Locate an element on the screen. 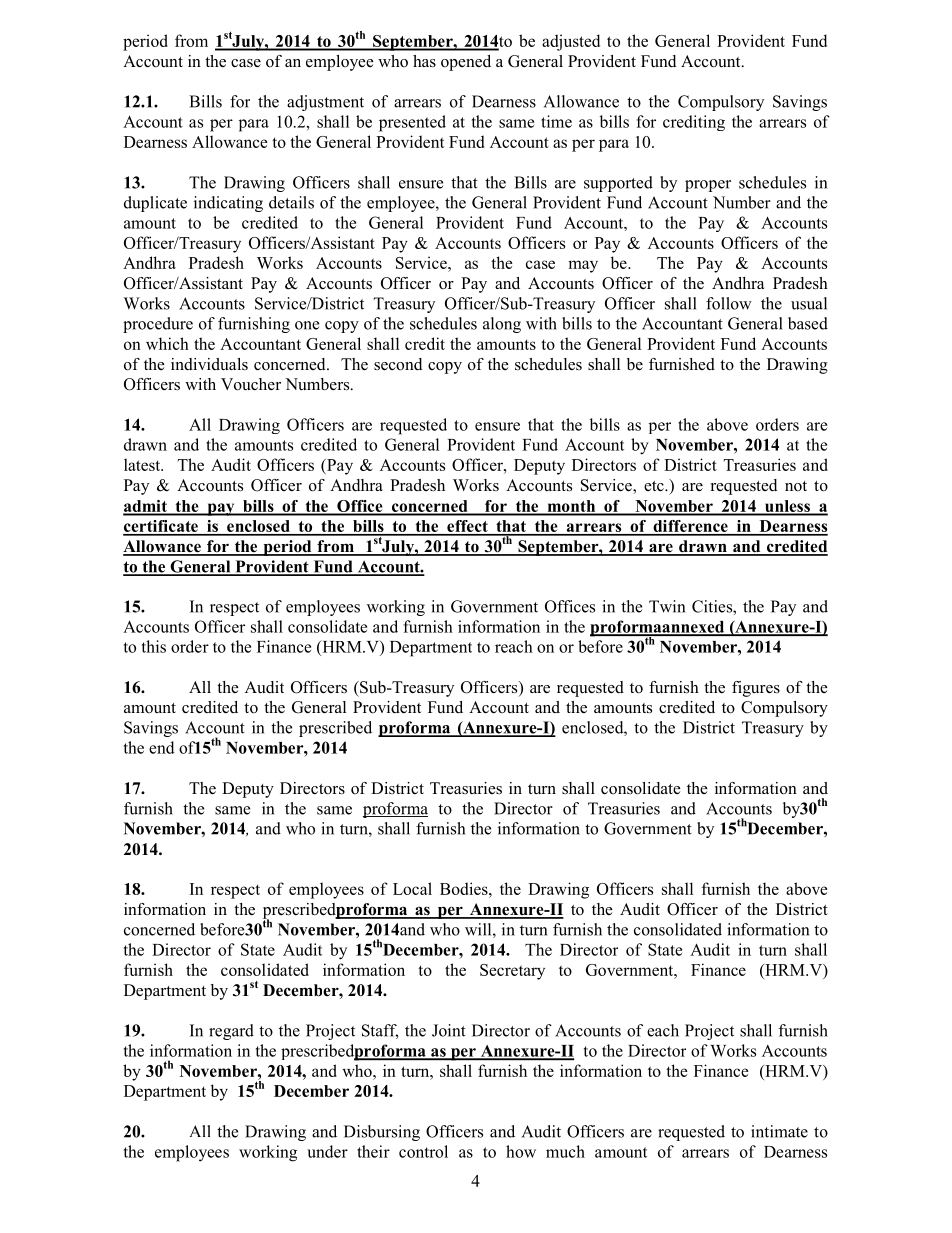  this is located at coordinates (154, 646).
